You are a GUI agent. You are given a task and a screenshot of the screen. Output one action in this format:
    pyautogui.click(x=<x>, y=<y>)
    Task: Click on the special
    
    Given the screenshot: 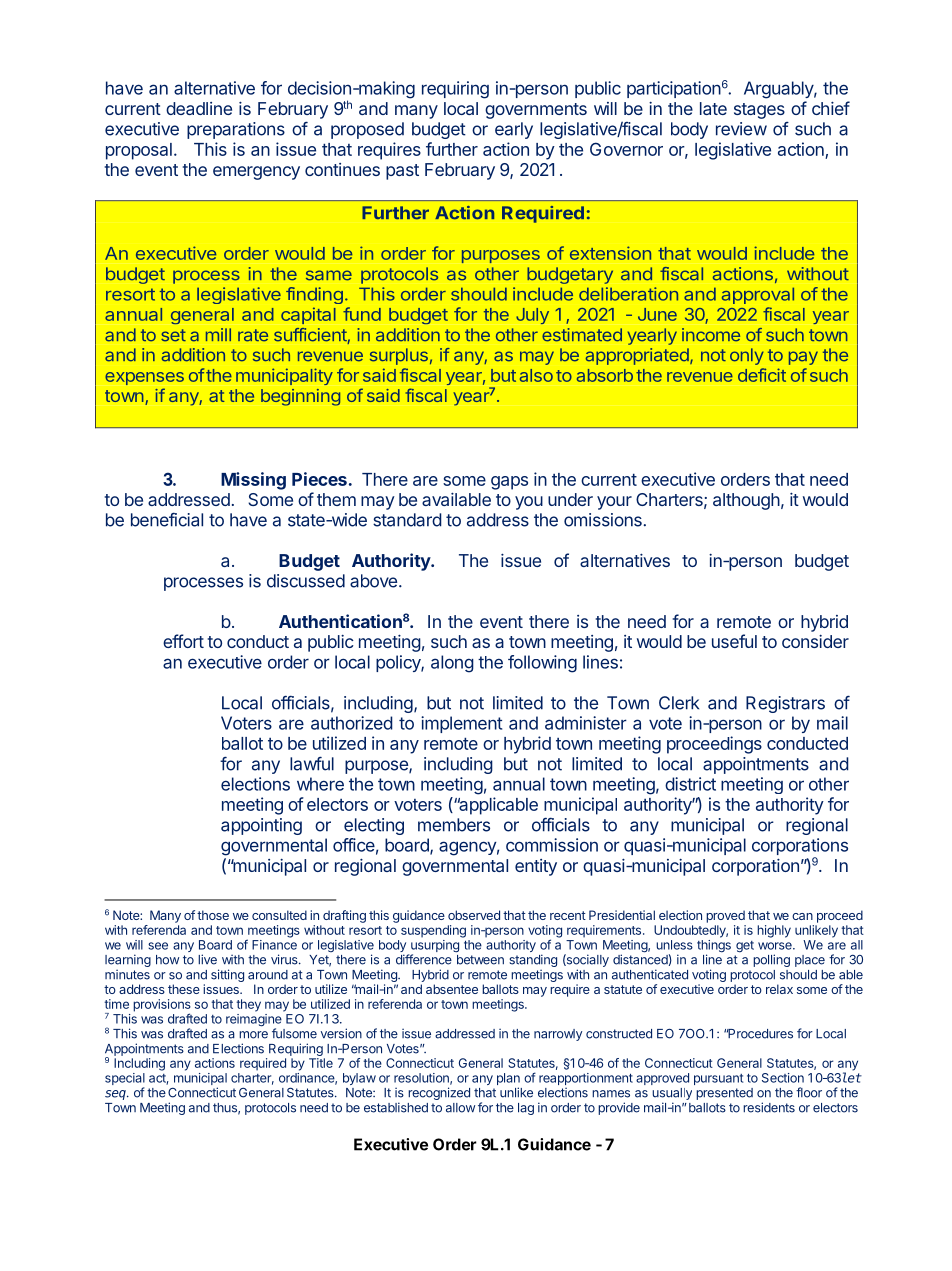 What is the action you would take?
    pyautogui.click(x=125, y=1080)
